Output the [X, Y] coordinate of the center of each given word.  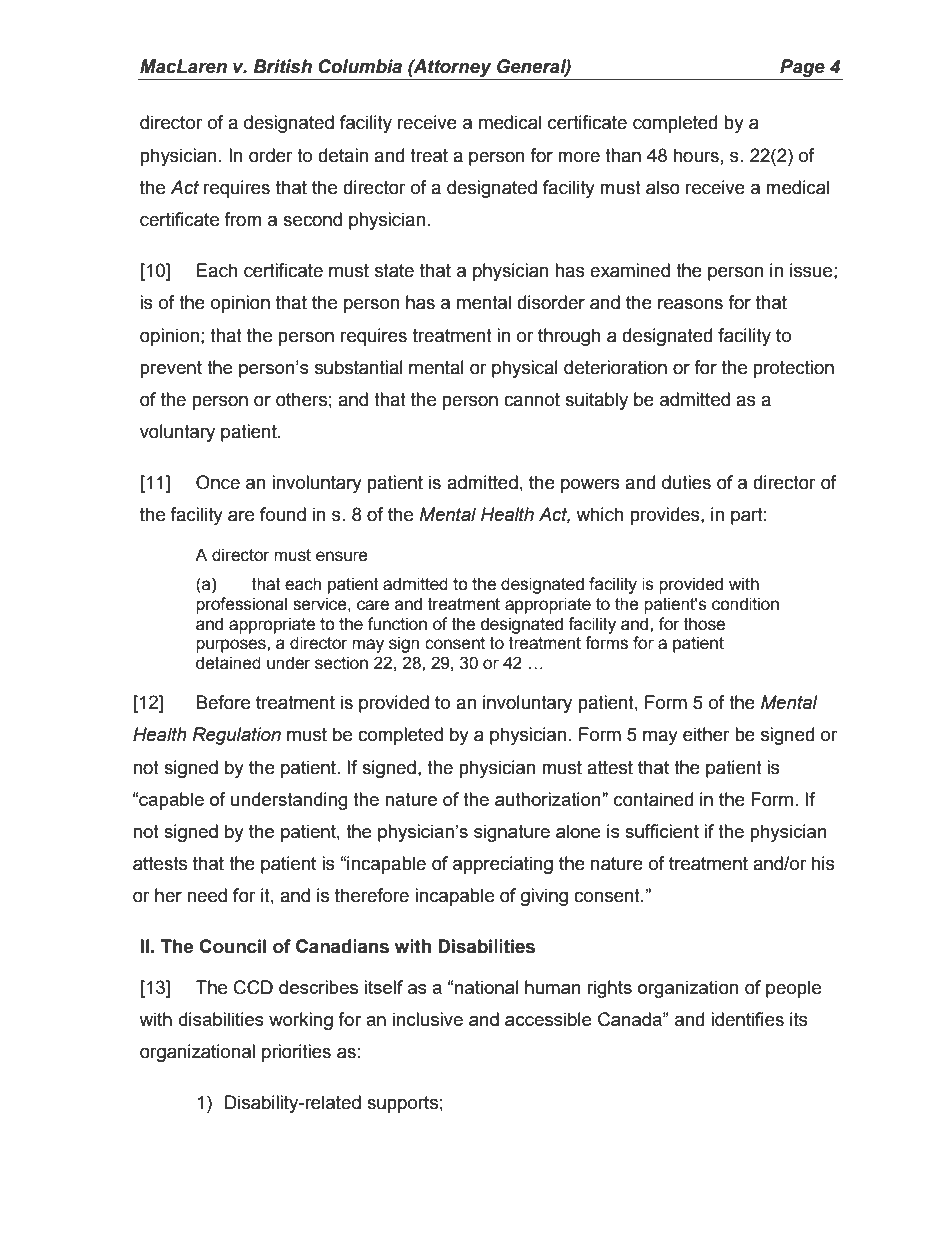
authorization [549, 799]
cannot [532, 400]
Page [802, 69]
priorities [296, 1053]
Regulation [237, 736]
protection [793, 369]
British [282, 66]
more [579, 157]
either [706, 734]
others [301, 399]
